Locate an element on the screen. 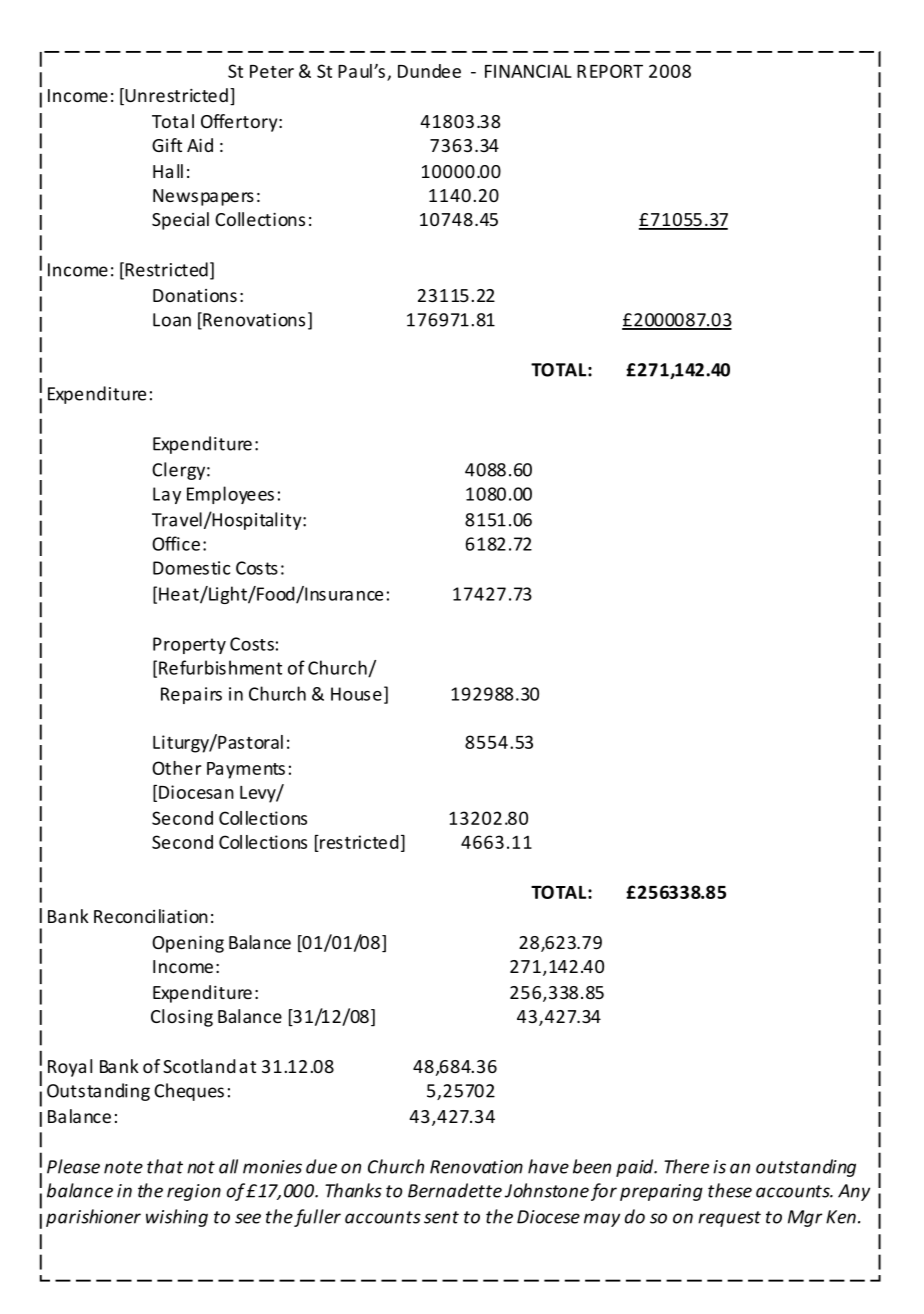 Image resolution: width=924 pixels, height=1314 pixels. Lay is located at coordinates (167, 495).
